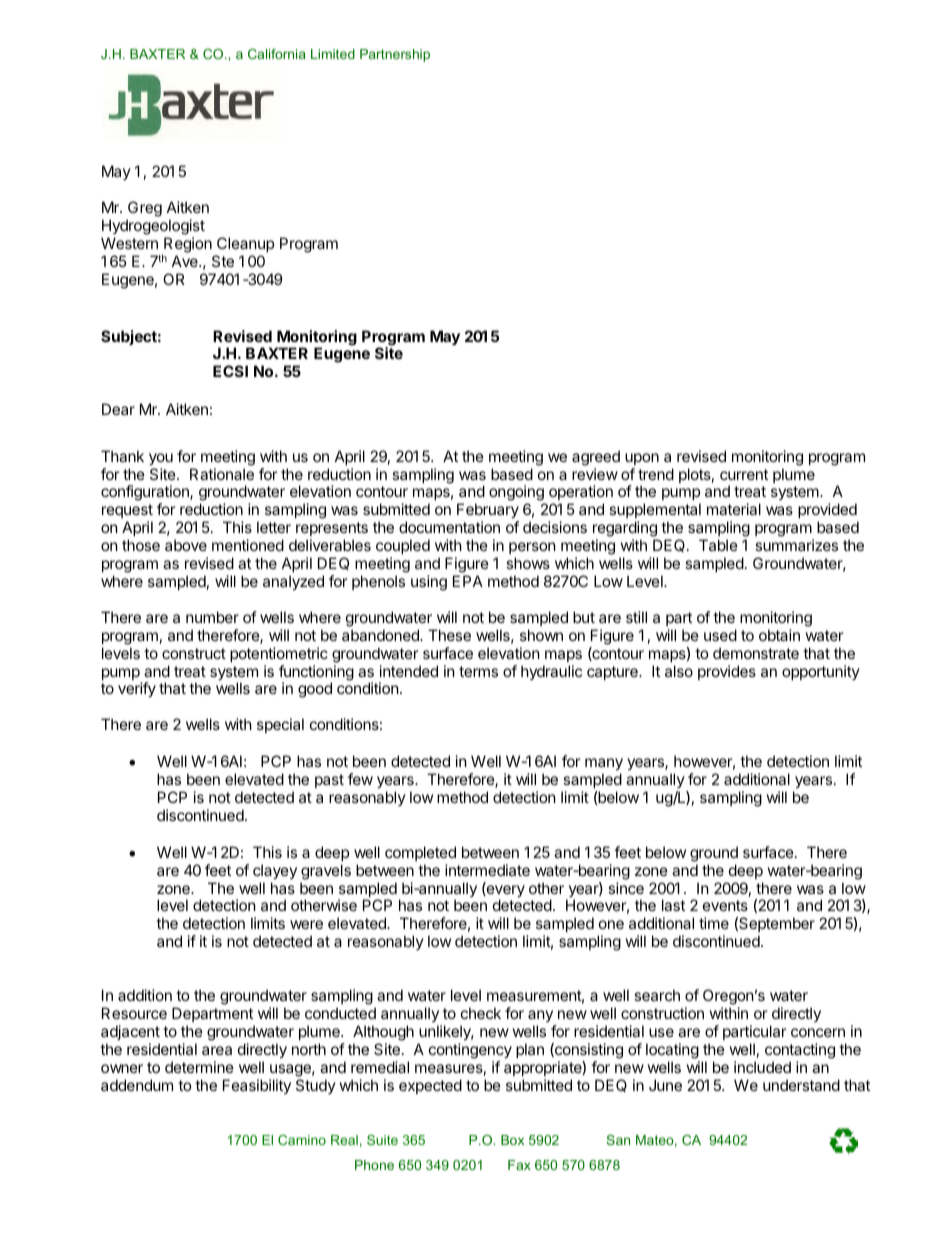 The image size is (952, 1233). Describe the element at coordinates (212, 617) in the page. I see `number` at that location.
